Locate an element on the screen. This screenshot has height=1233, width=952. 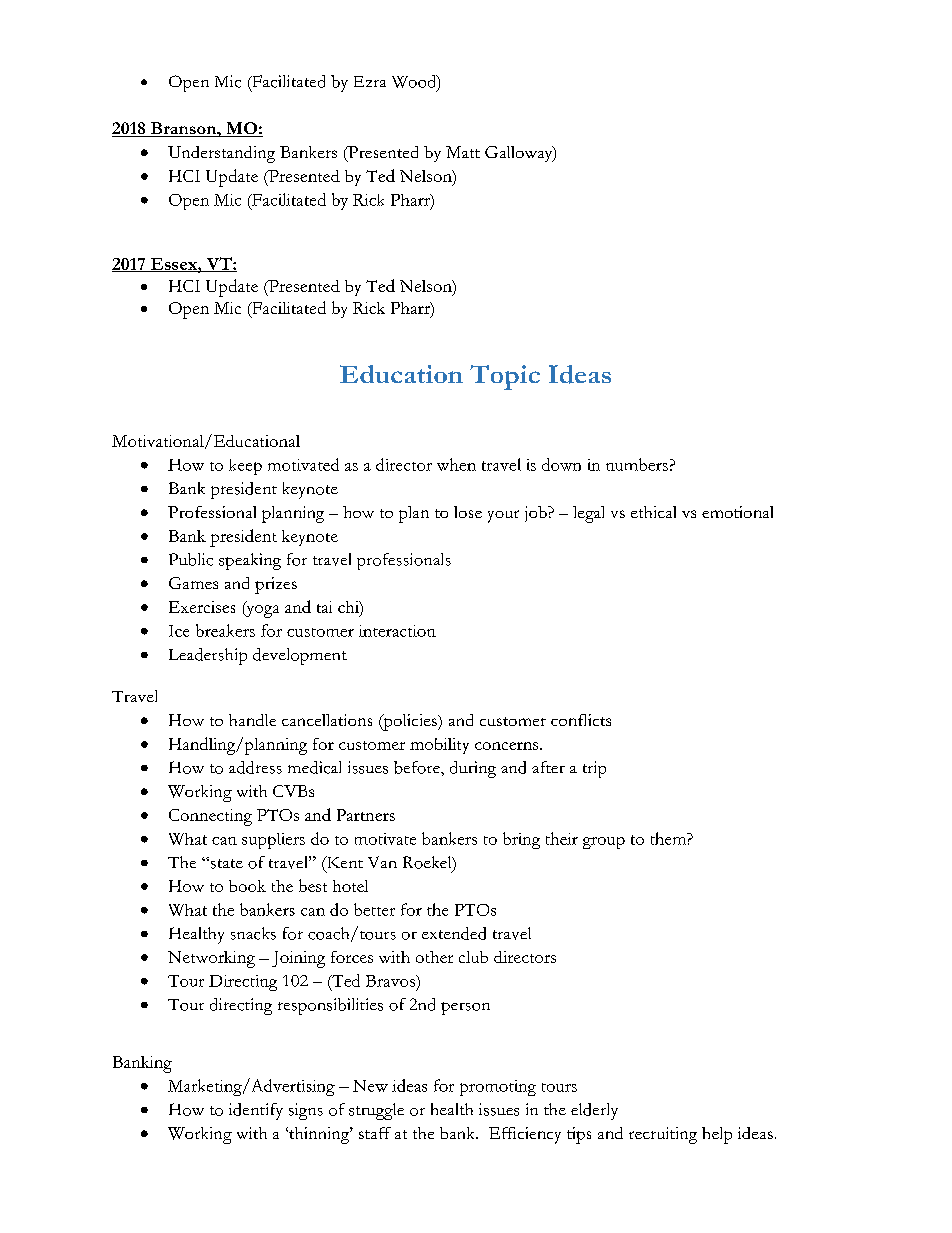
when is located at coordinates (456, 464).
